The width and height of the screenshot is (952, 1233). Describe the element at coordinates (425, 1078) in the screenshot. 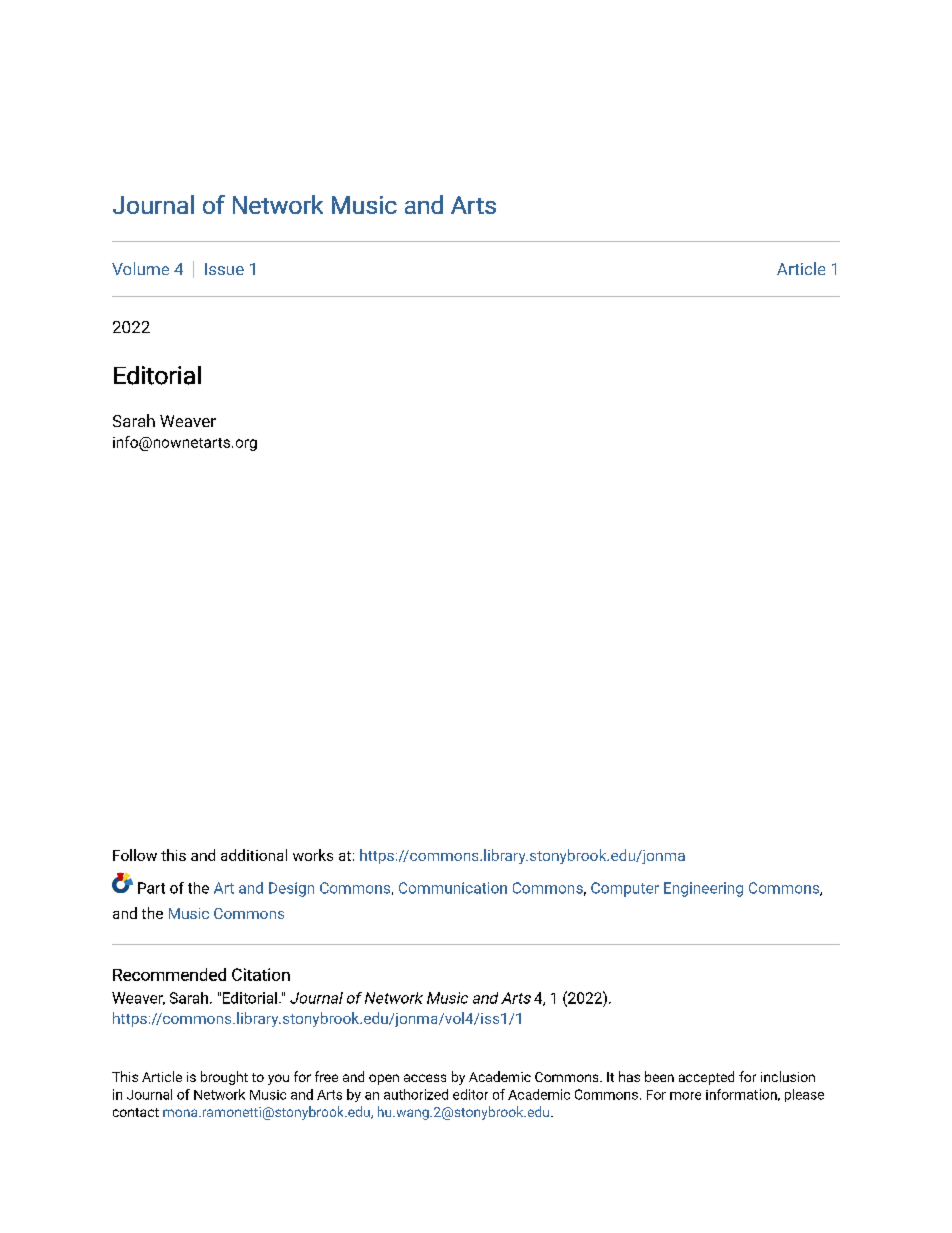

I see `access` at that location.
